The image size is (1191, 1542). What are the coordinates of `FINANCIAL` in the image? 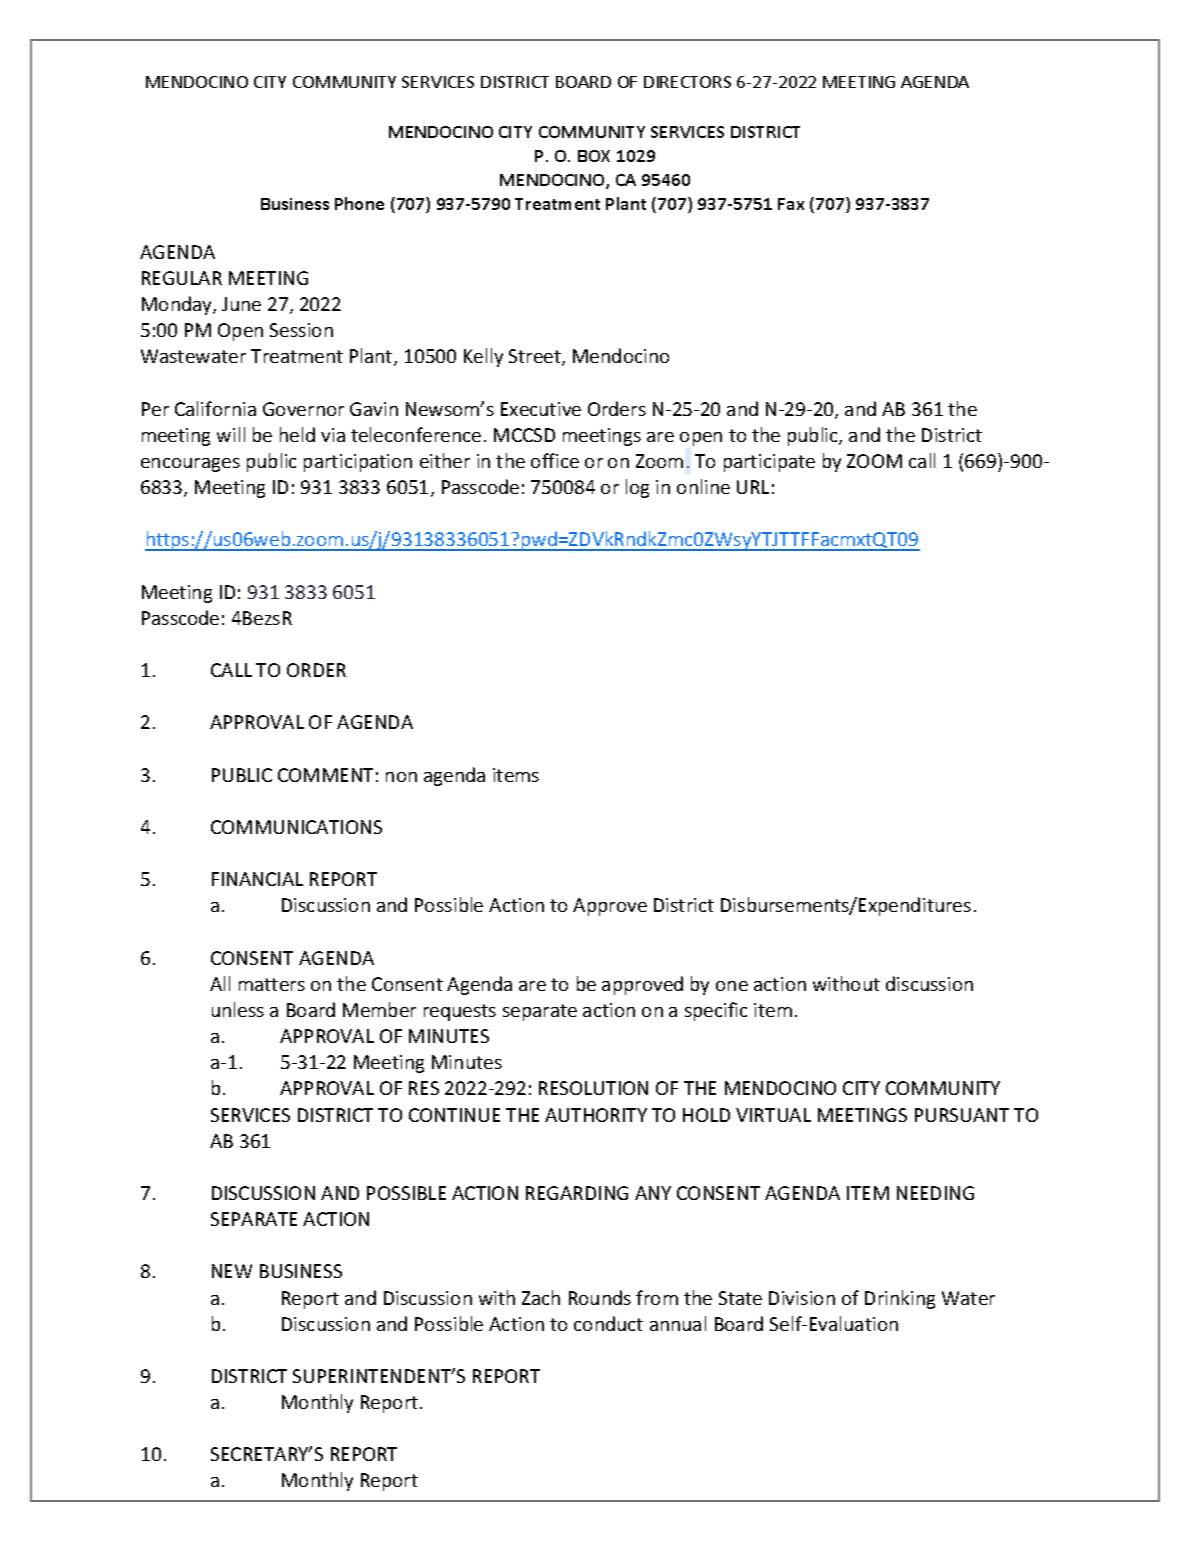 It's located at (257, 879).
